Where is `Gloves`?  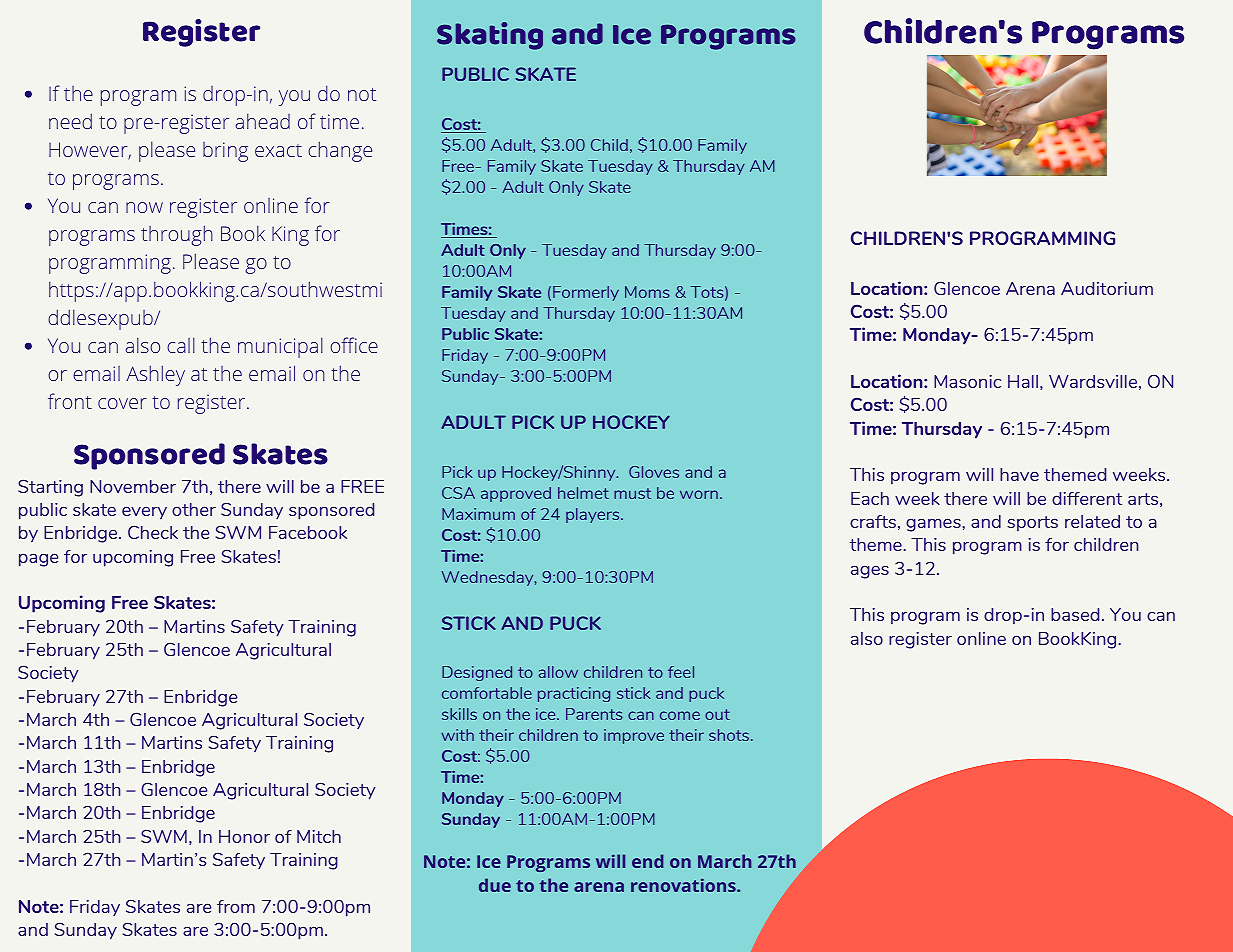 Gloves is located at coordinates (654, 472).
